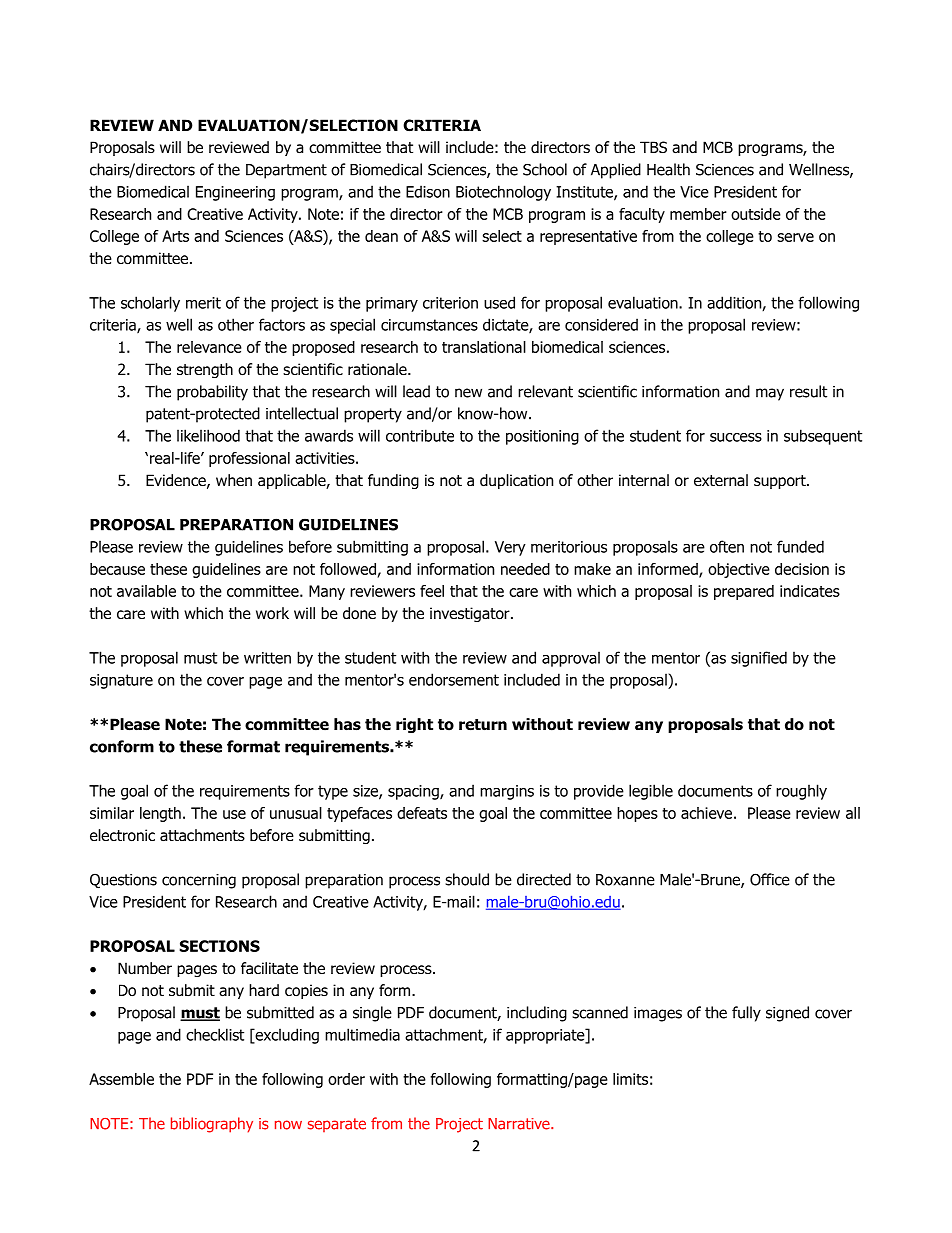 The width and height of the screenshot is (952, 1233). What do you see at coordinates (212, 1125) in the screenshot?
I see `bibliography` at bounding box center [212, 1125].
